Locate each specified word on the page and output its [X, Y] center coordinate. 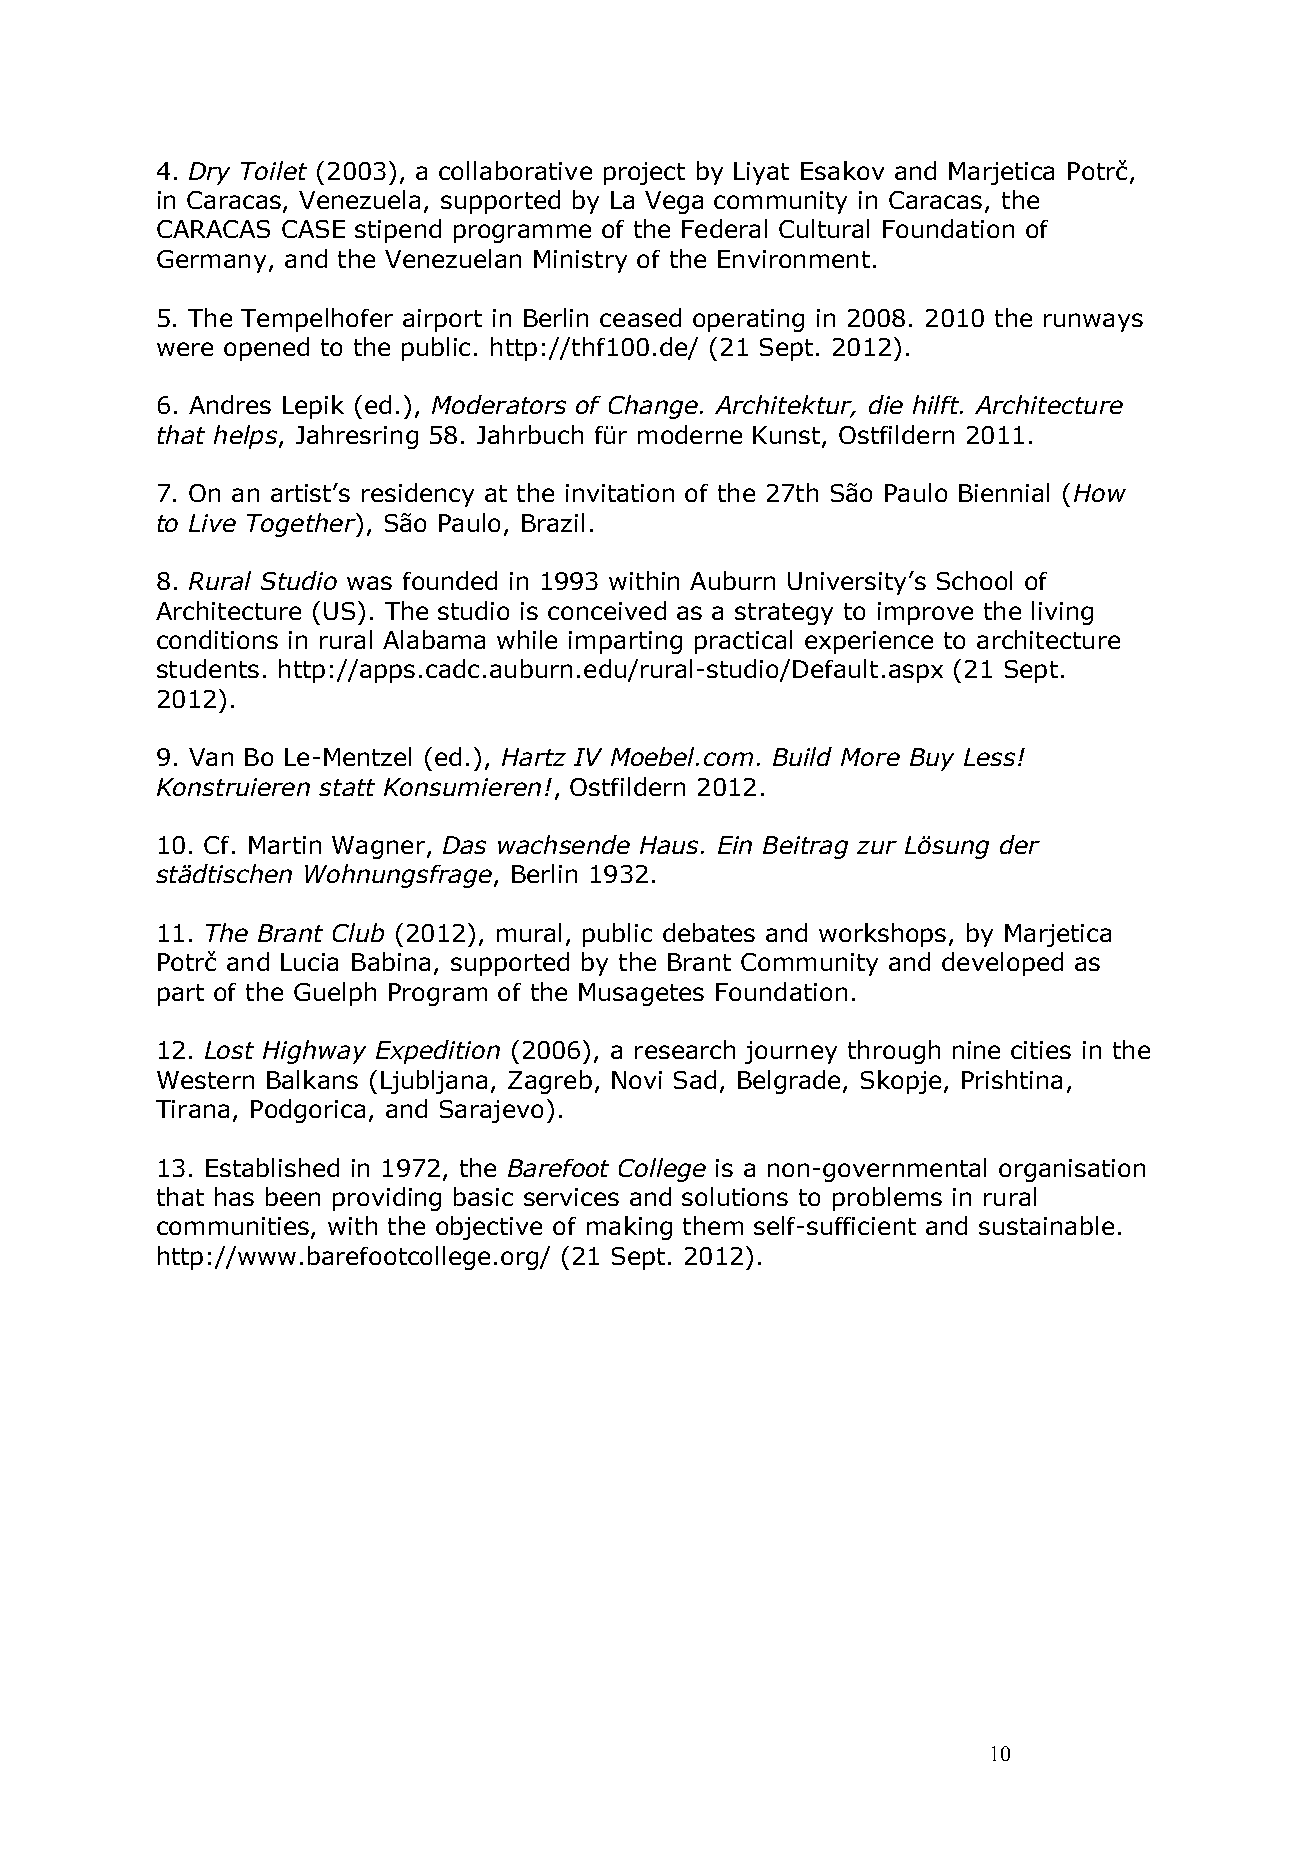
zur [877, 847]
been [293, 1196]
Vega [674, 202]
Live [212, 523]
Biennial [1004, 492]
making [629, 1228]
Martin [285, 845]
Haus [669, 845]
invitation [620, 493]
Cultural [824, 228]
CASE [313, 229]
